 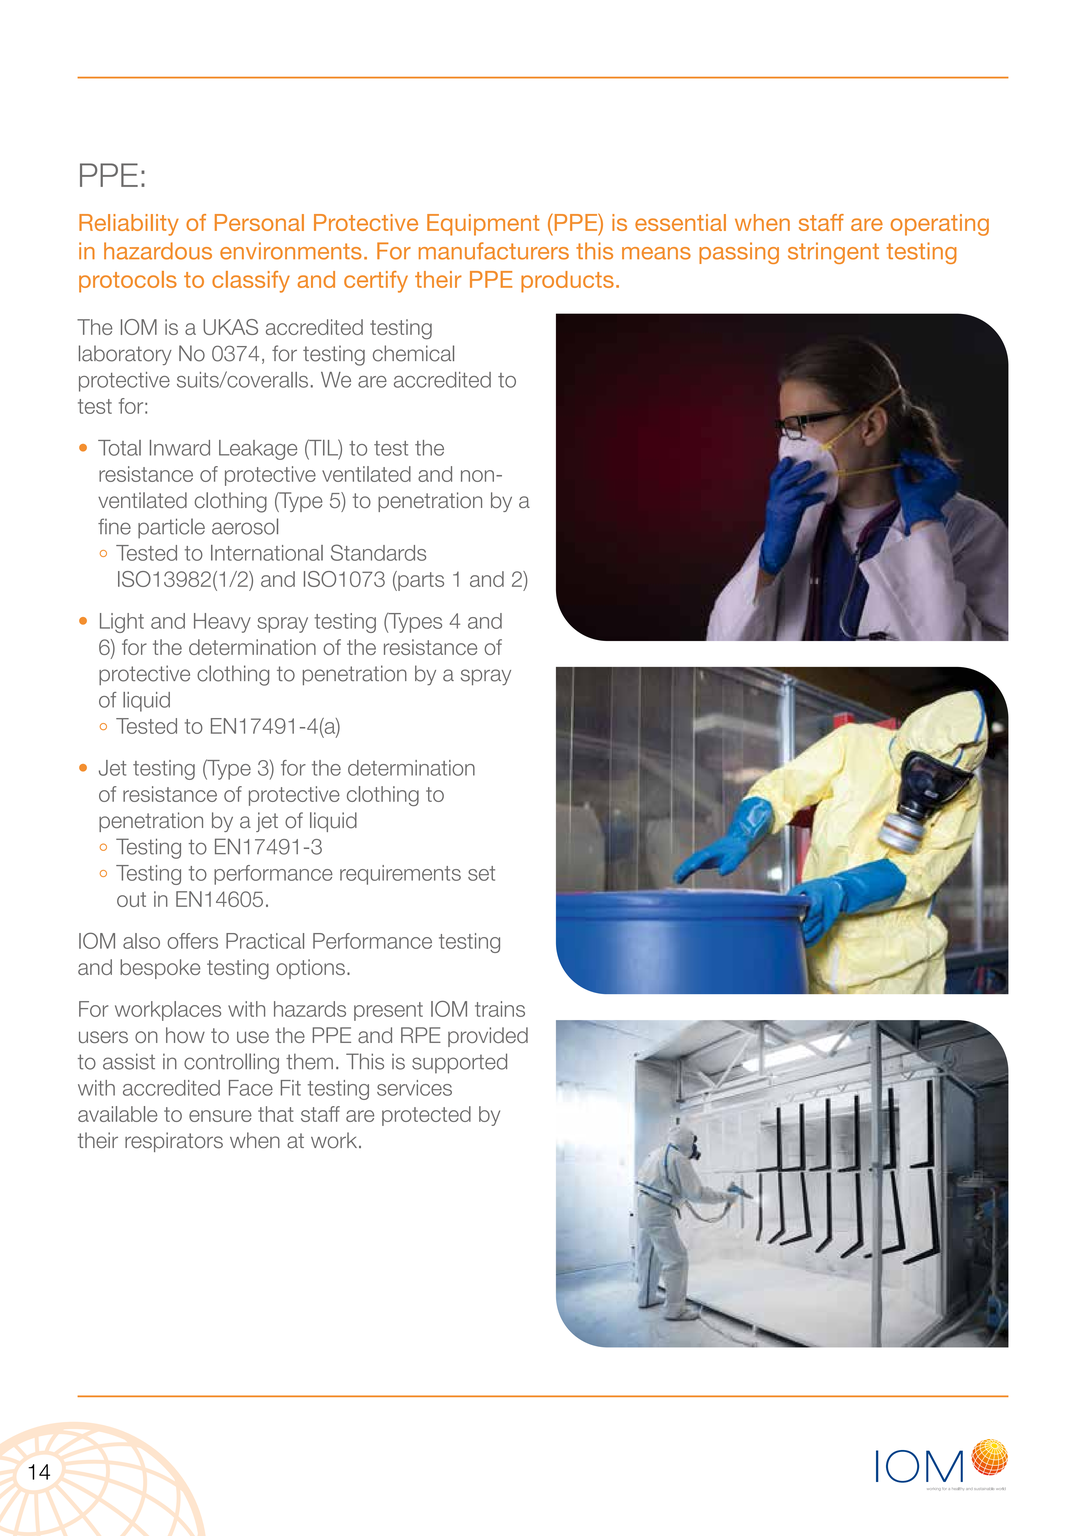 What do you see at coordinates (833, 253) in the screenshot?
I see `stringent` at bounding box center [833, 253].
